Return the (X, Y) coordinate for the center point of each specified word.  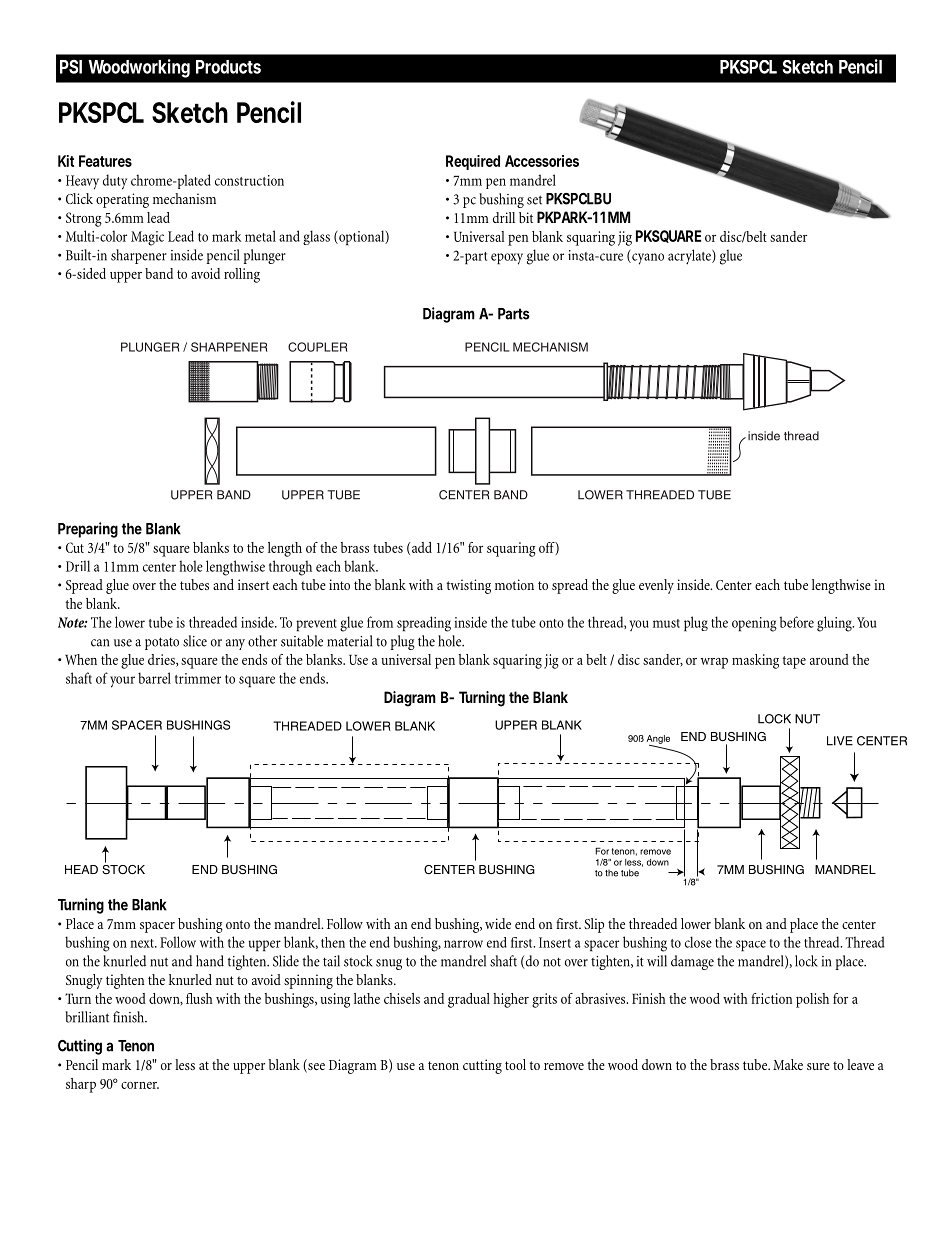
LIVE (840, 741)
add (422, 547)
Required (473, 162)
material (349, 641)
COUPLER (317, 347)
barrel (154, 678)
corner (140, 1085)
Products (228, 67)
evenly (656, 586)
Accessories (542, 161)
